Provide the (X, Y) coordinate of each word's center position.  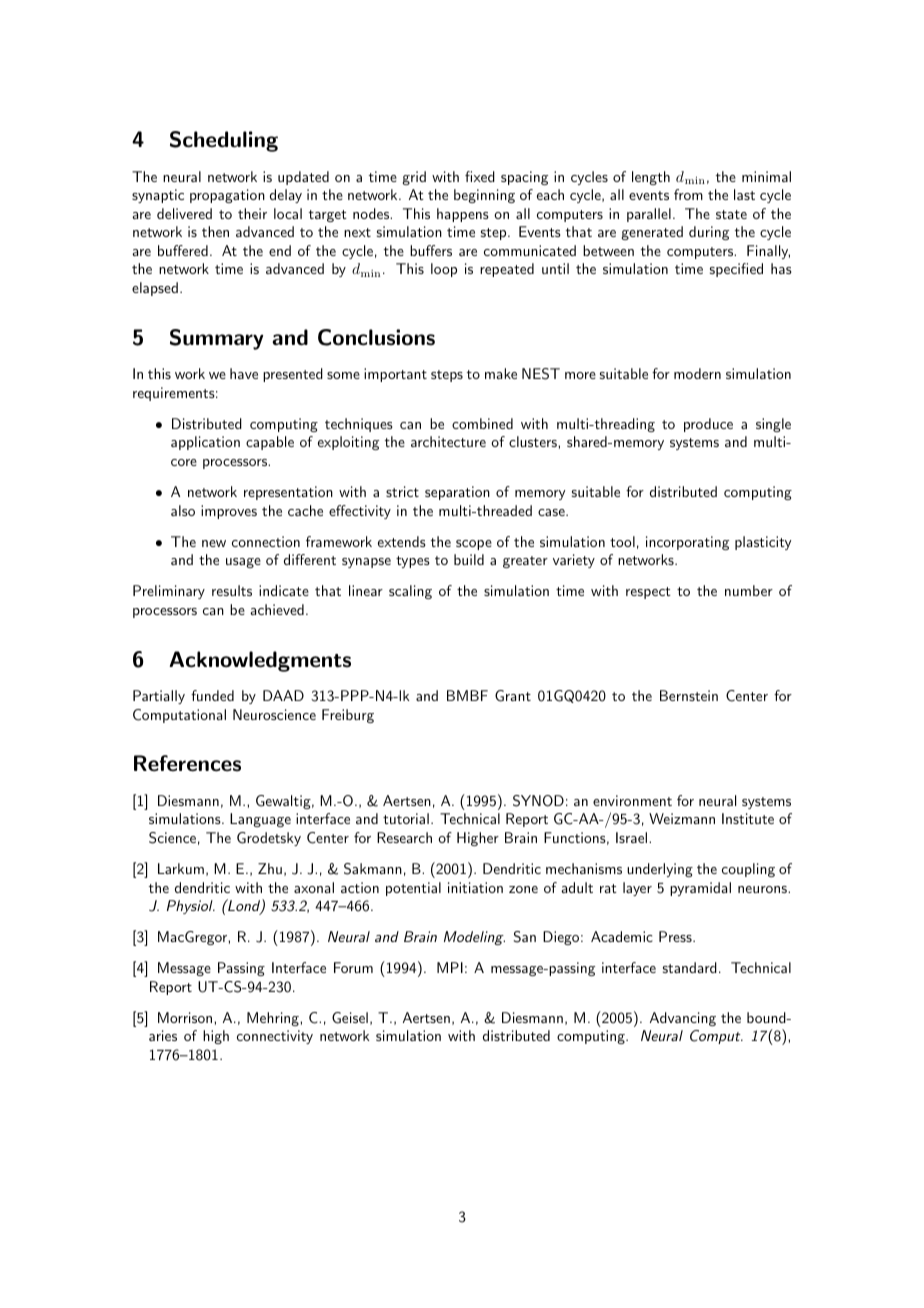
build (469, 559)
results (232, 590)
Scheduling (224, 141)
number (749, 590)
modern (697, 373)
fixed (480, 176)
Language (260, 820)
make (501, 373)
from (688, 194)
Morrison (186, 1017)
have (244, 373)
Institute (748, 818)
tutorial (406, 818)
